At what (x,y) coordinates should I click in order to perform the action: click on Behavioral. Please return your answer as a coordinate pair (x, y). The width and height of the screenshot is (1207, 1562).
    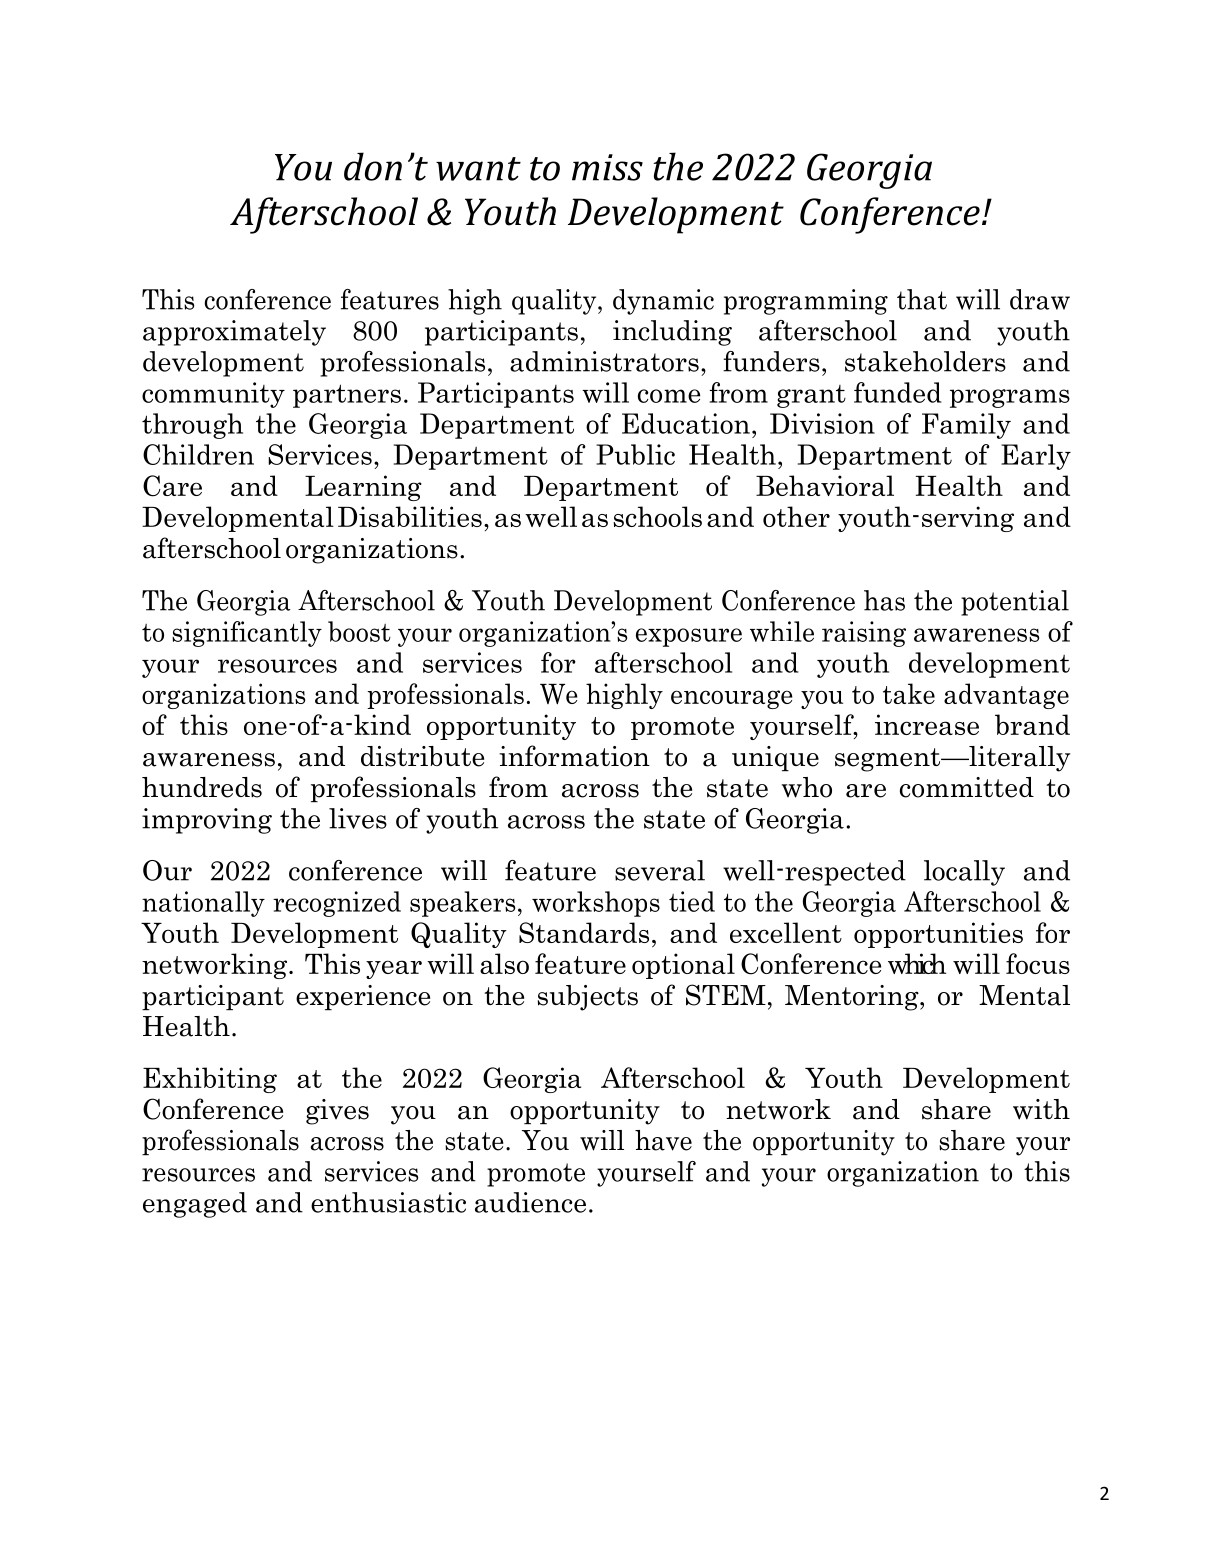
    Looking at the image, I should click on (825, 485).
